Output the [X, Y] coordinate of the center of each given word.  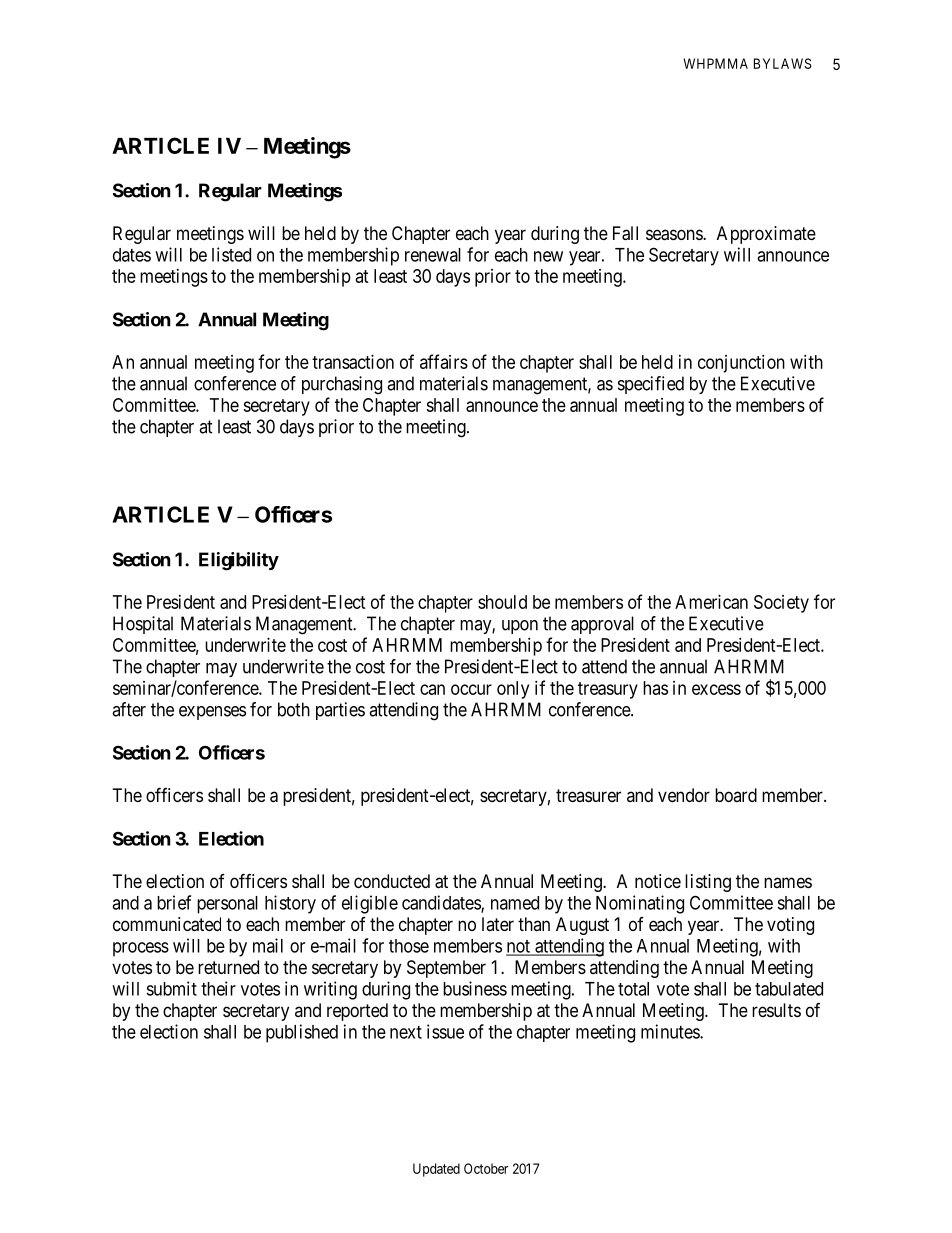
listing [708, 883]
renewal [433, 255]
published [302, 1033]
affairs [444, 361]
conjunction [741, 364]
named [515, 903]
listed [231, 254]
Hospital [143, 625]
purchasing [342, 385]
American [711, 602]
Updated [436, 1170]
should [502, 602]
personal [227, 905]
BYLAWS [782, 63]
